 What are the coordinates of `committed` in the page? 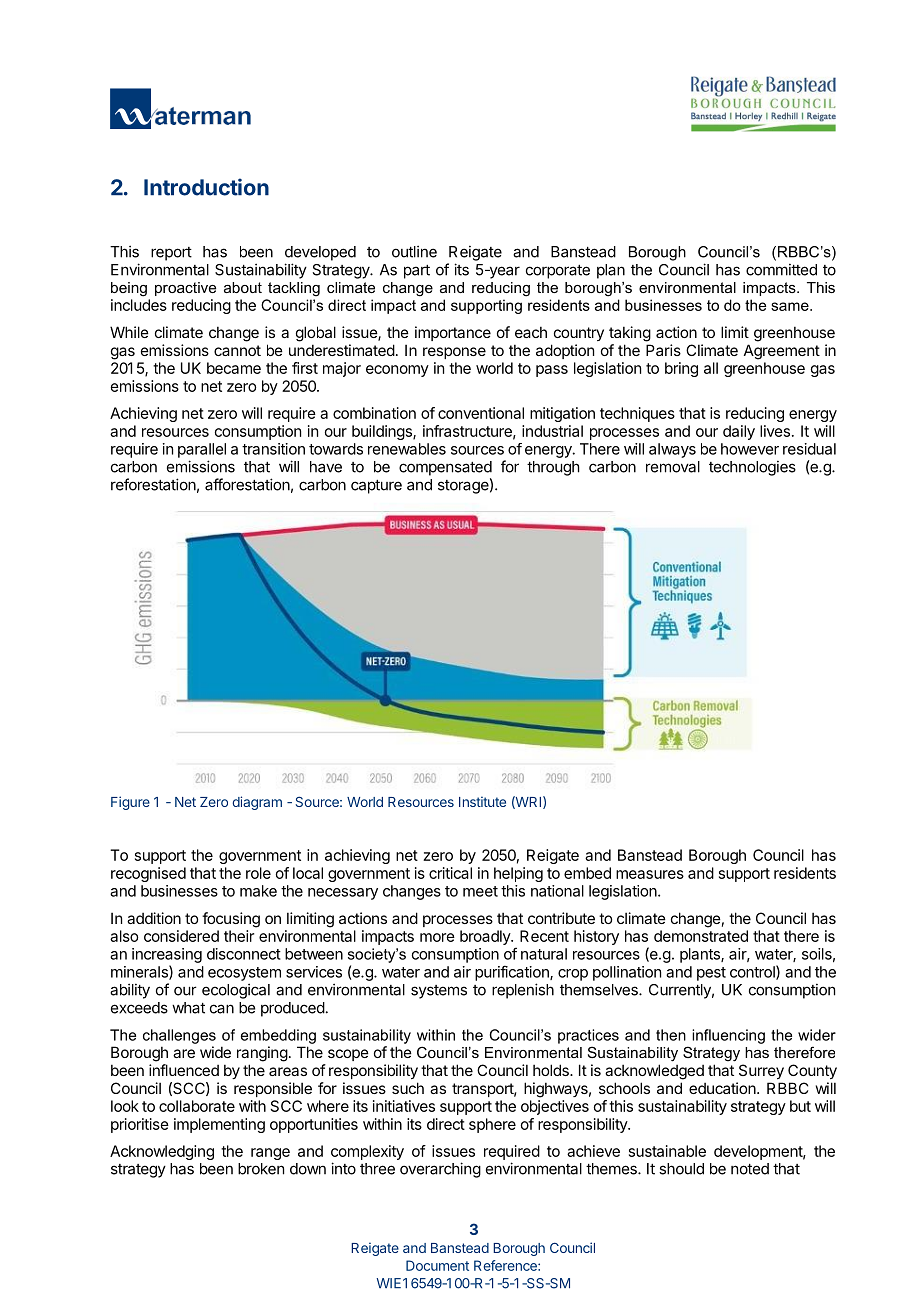 It's located at (781, 269).
